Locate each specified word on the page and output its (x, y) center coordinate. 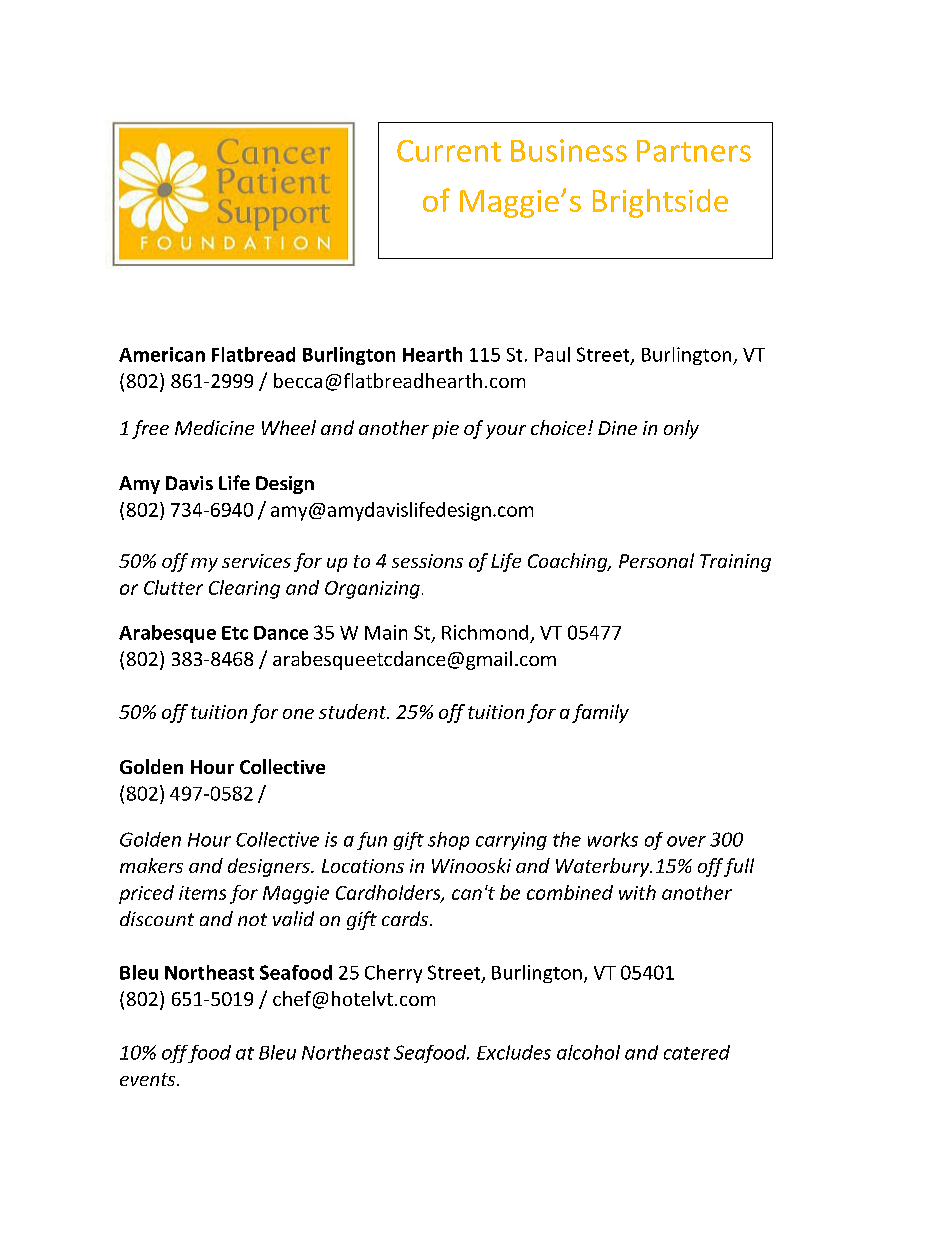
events (149, 1079)
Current (449, 151)
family (600, 713)
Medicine (214, 427)
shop (448, 841)
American (162, 354)
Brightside (660, 203)
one (298, 714)
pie (445, 430)
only (681, 429)
